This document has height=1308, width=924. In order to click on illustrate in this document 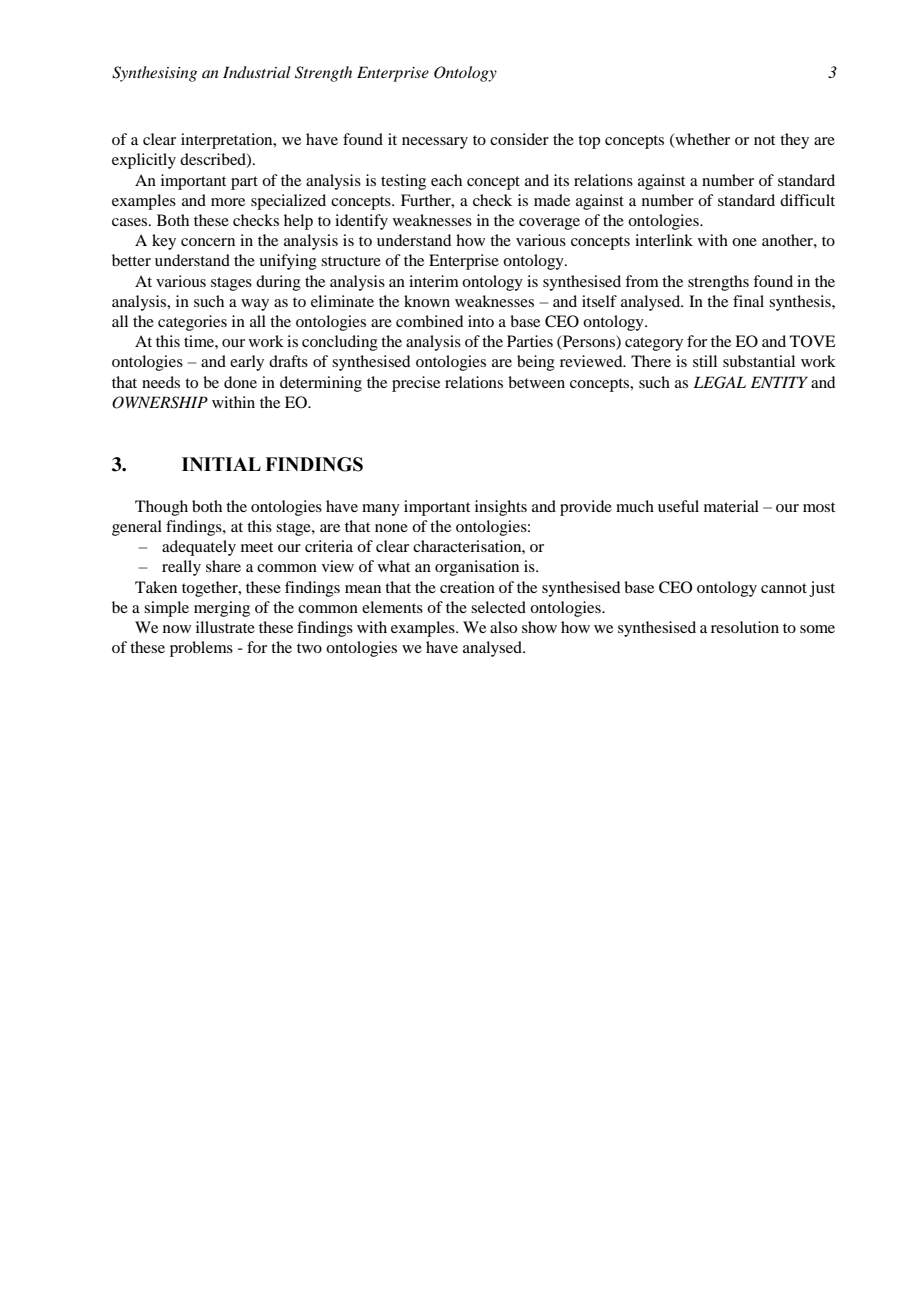, I will do `click(225, 627)`.
